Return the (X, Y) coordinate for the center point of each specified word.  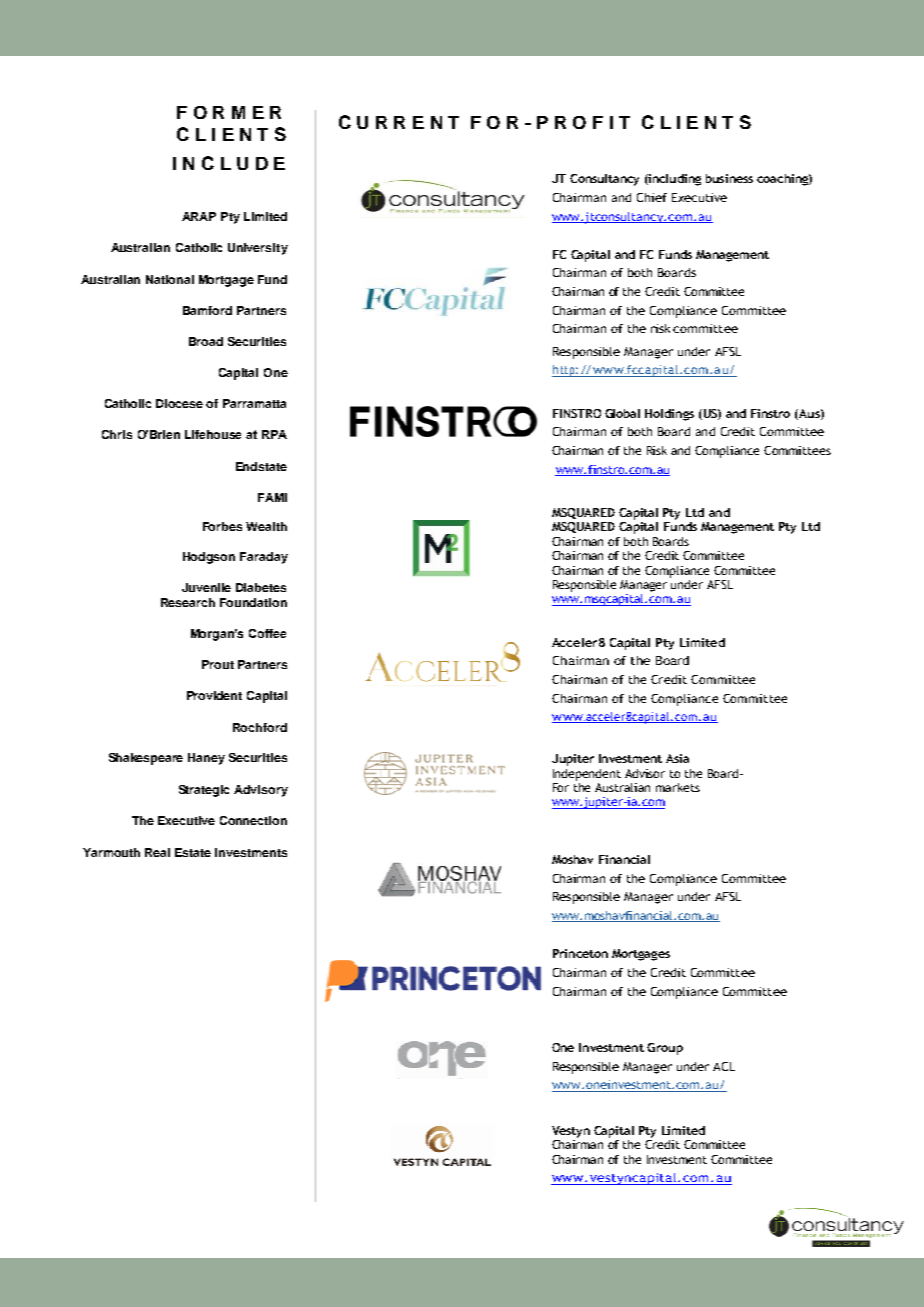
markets (678, 787)
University (258, 249)
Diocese (179, 403)
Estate (193, 852)
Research (188, 602)
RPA (274, 434)
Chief (652, 197)
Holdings (669, 415)
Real (157, 852)
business (729, 178)
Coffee (267, 633)
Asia (677, 758)
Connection (253, 820)
